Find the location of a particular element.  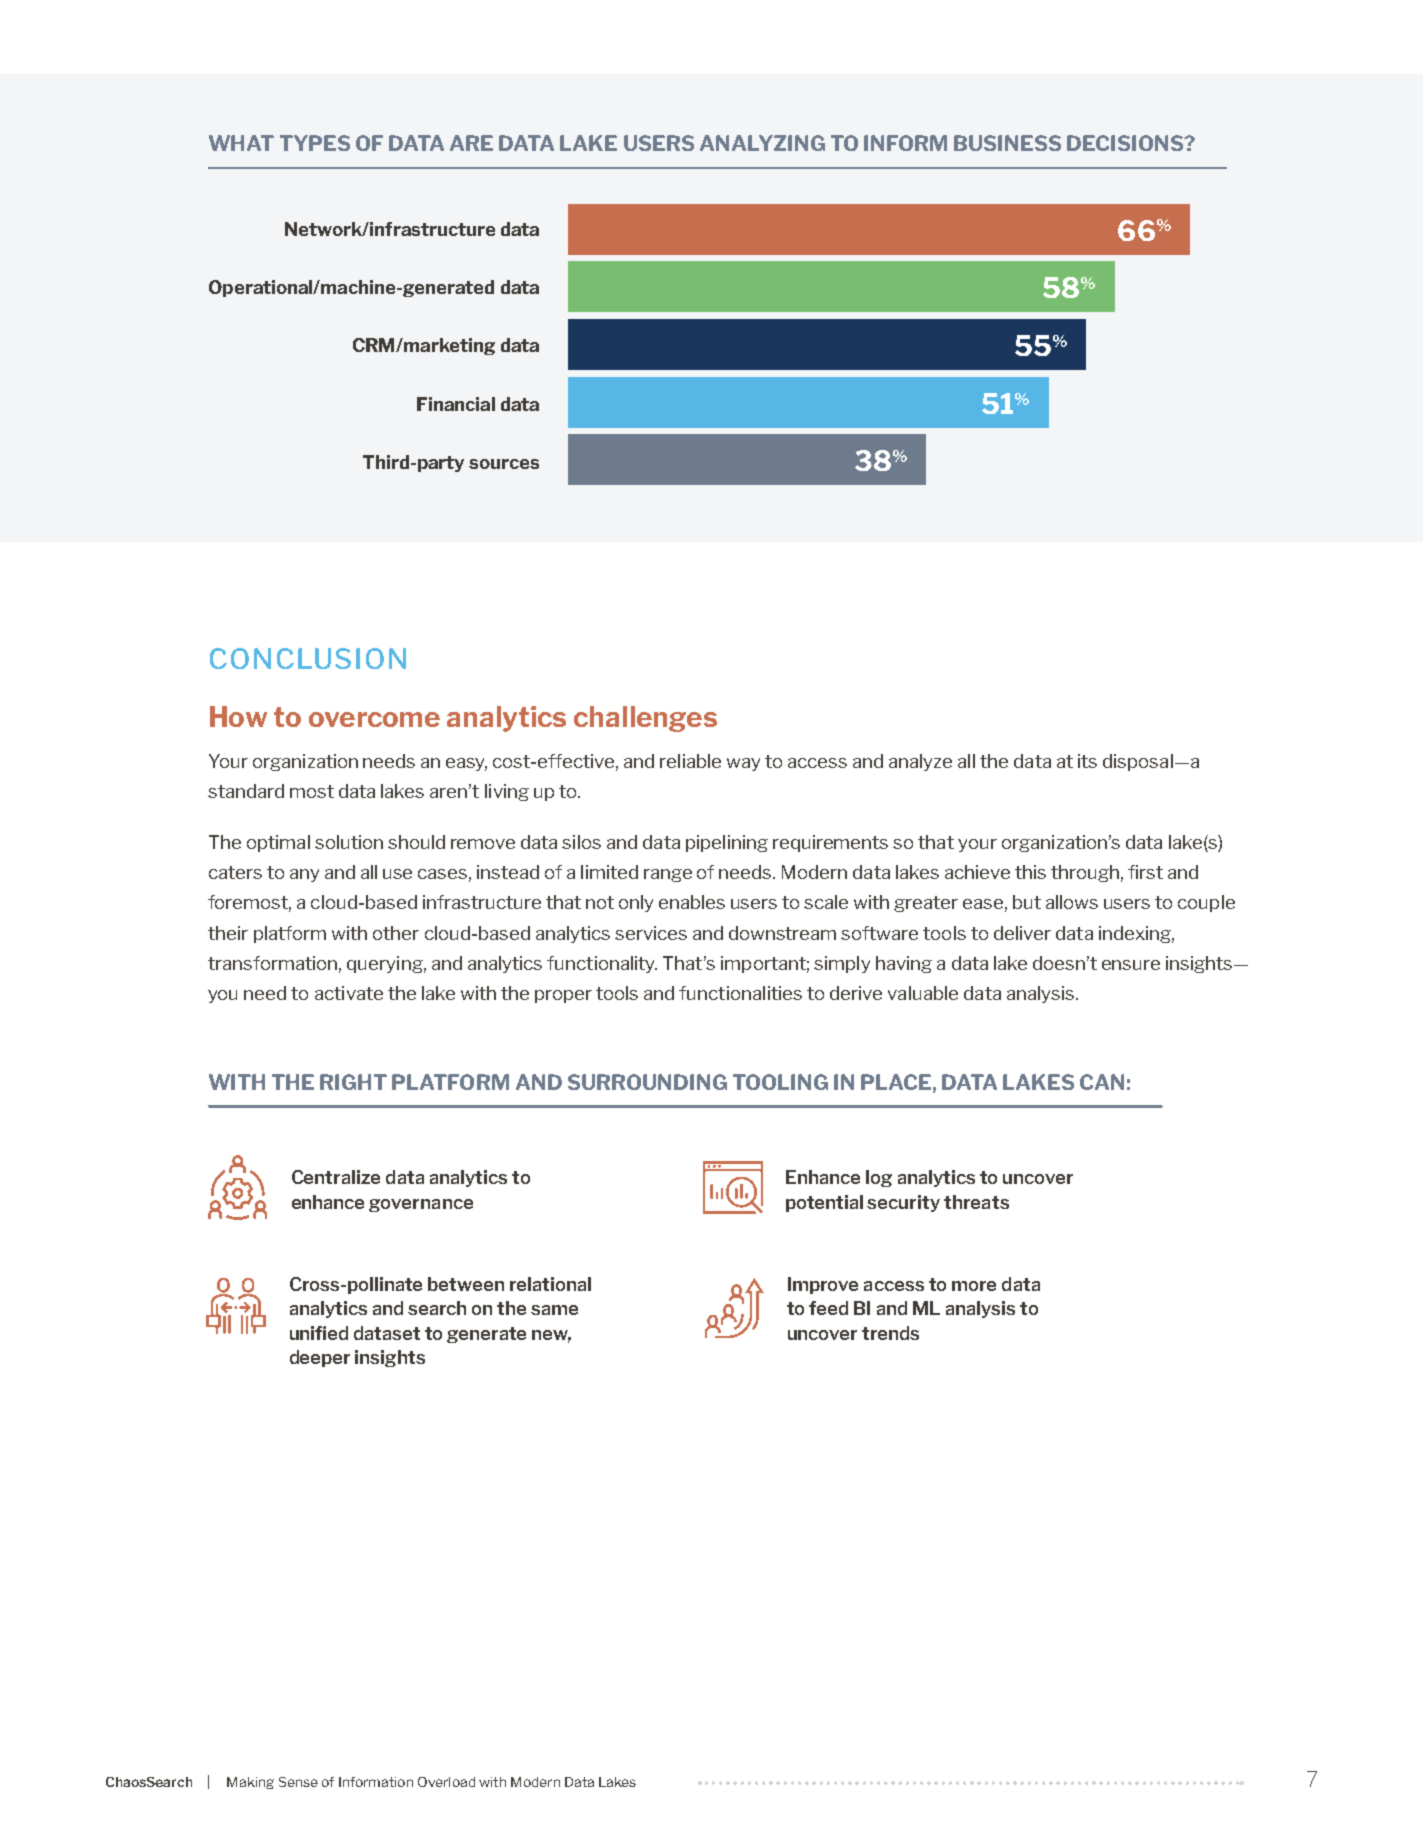

activate is located at coordinates (349, 993).
